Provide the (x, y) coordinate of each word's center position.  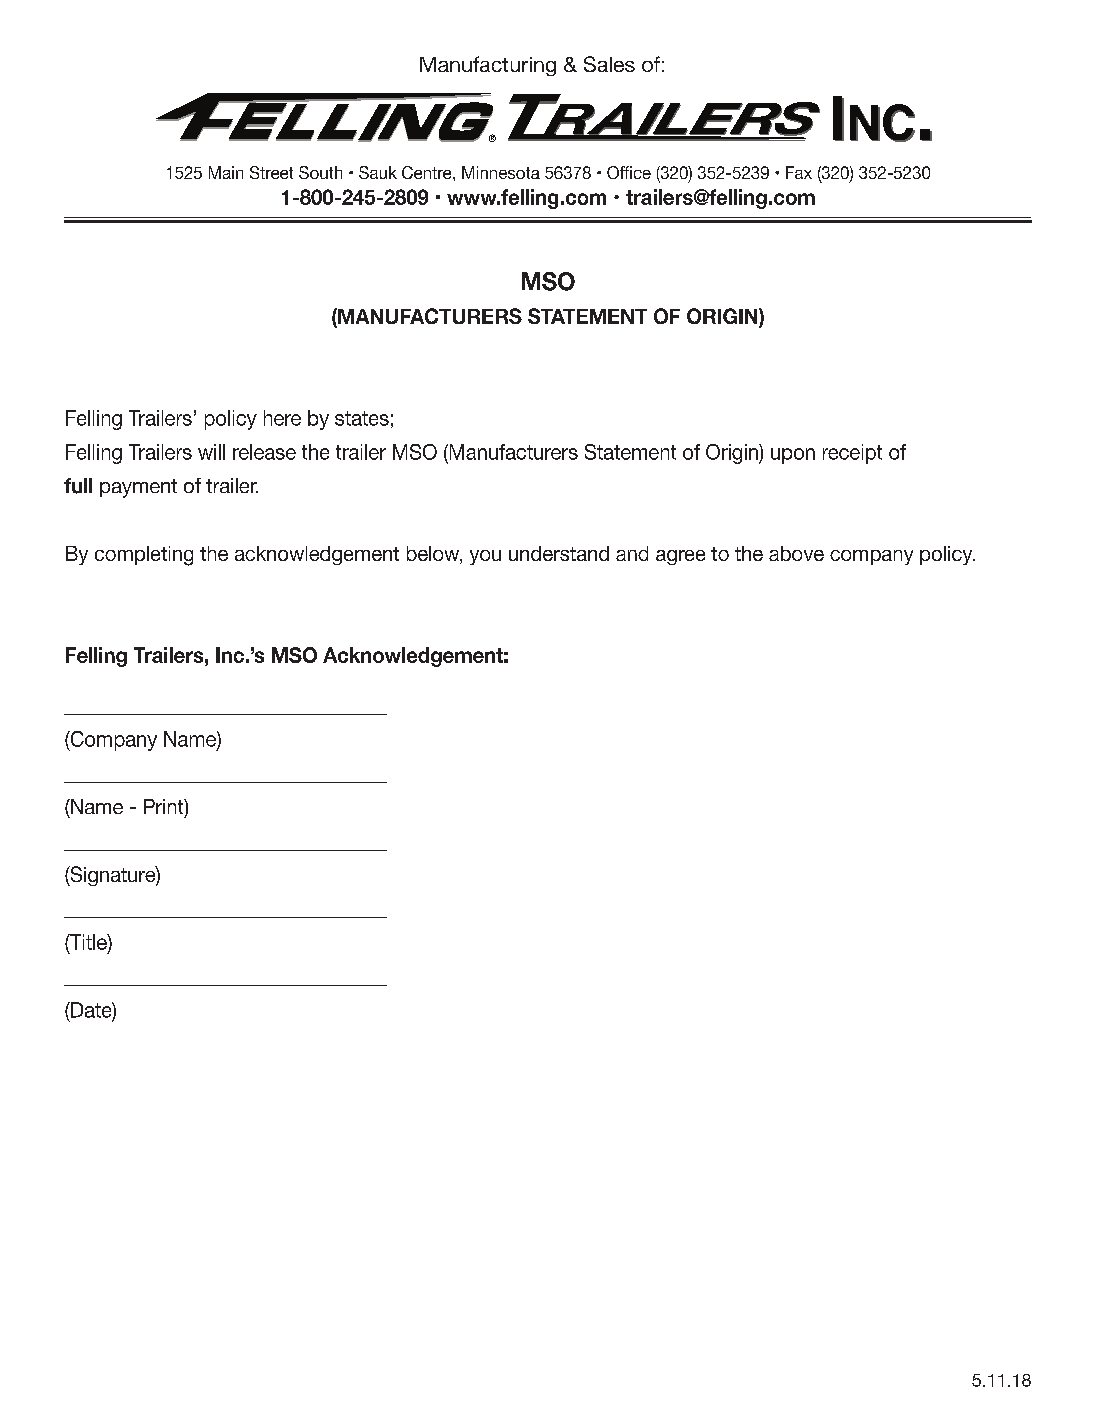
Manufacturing (488, 66)
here (282, 418)
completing (144, 556)
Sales (609, 64)
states (362, 418)
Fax (799, 172)
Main (226, 172)
